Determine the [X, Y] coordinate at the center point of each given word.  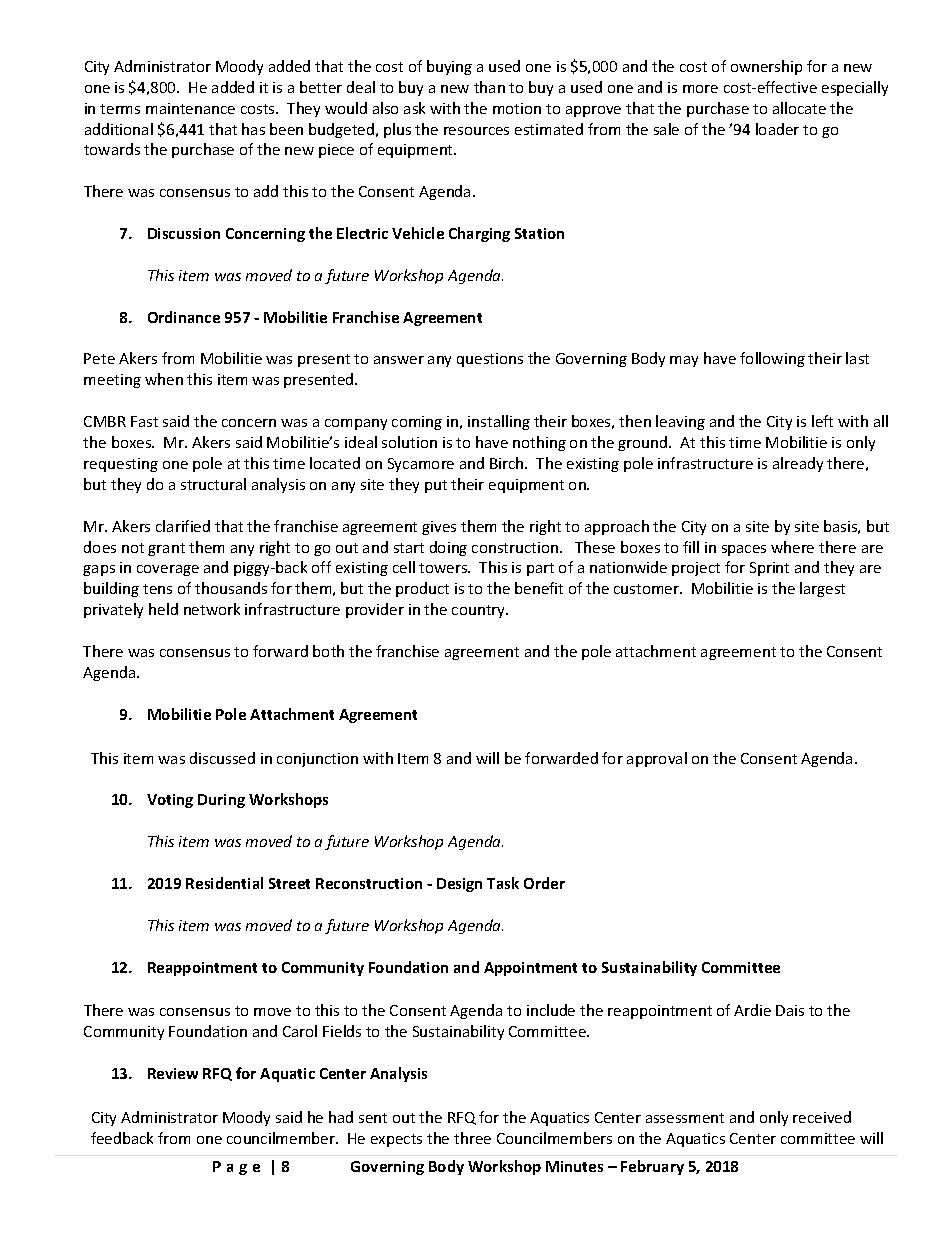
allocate [799, 108]
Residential [224, 883]
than [489, 87]
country [480, 611]
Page [236, 1168]
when [164, 379]
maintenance [190, 108]
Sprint [769, 569]
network [212, 609]
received [822, 1117]
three [472, 1138]
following [772, 359]
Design [459, 885]
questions [490, 360]
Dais [790, 1010]
